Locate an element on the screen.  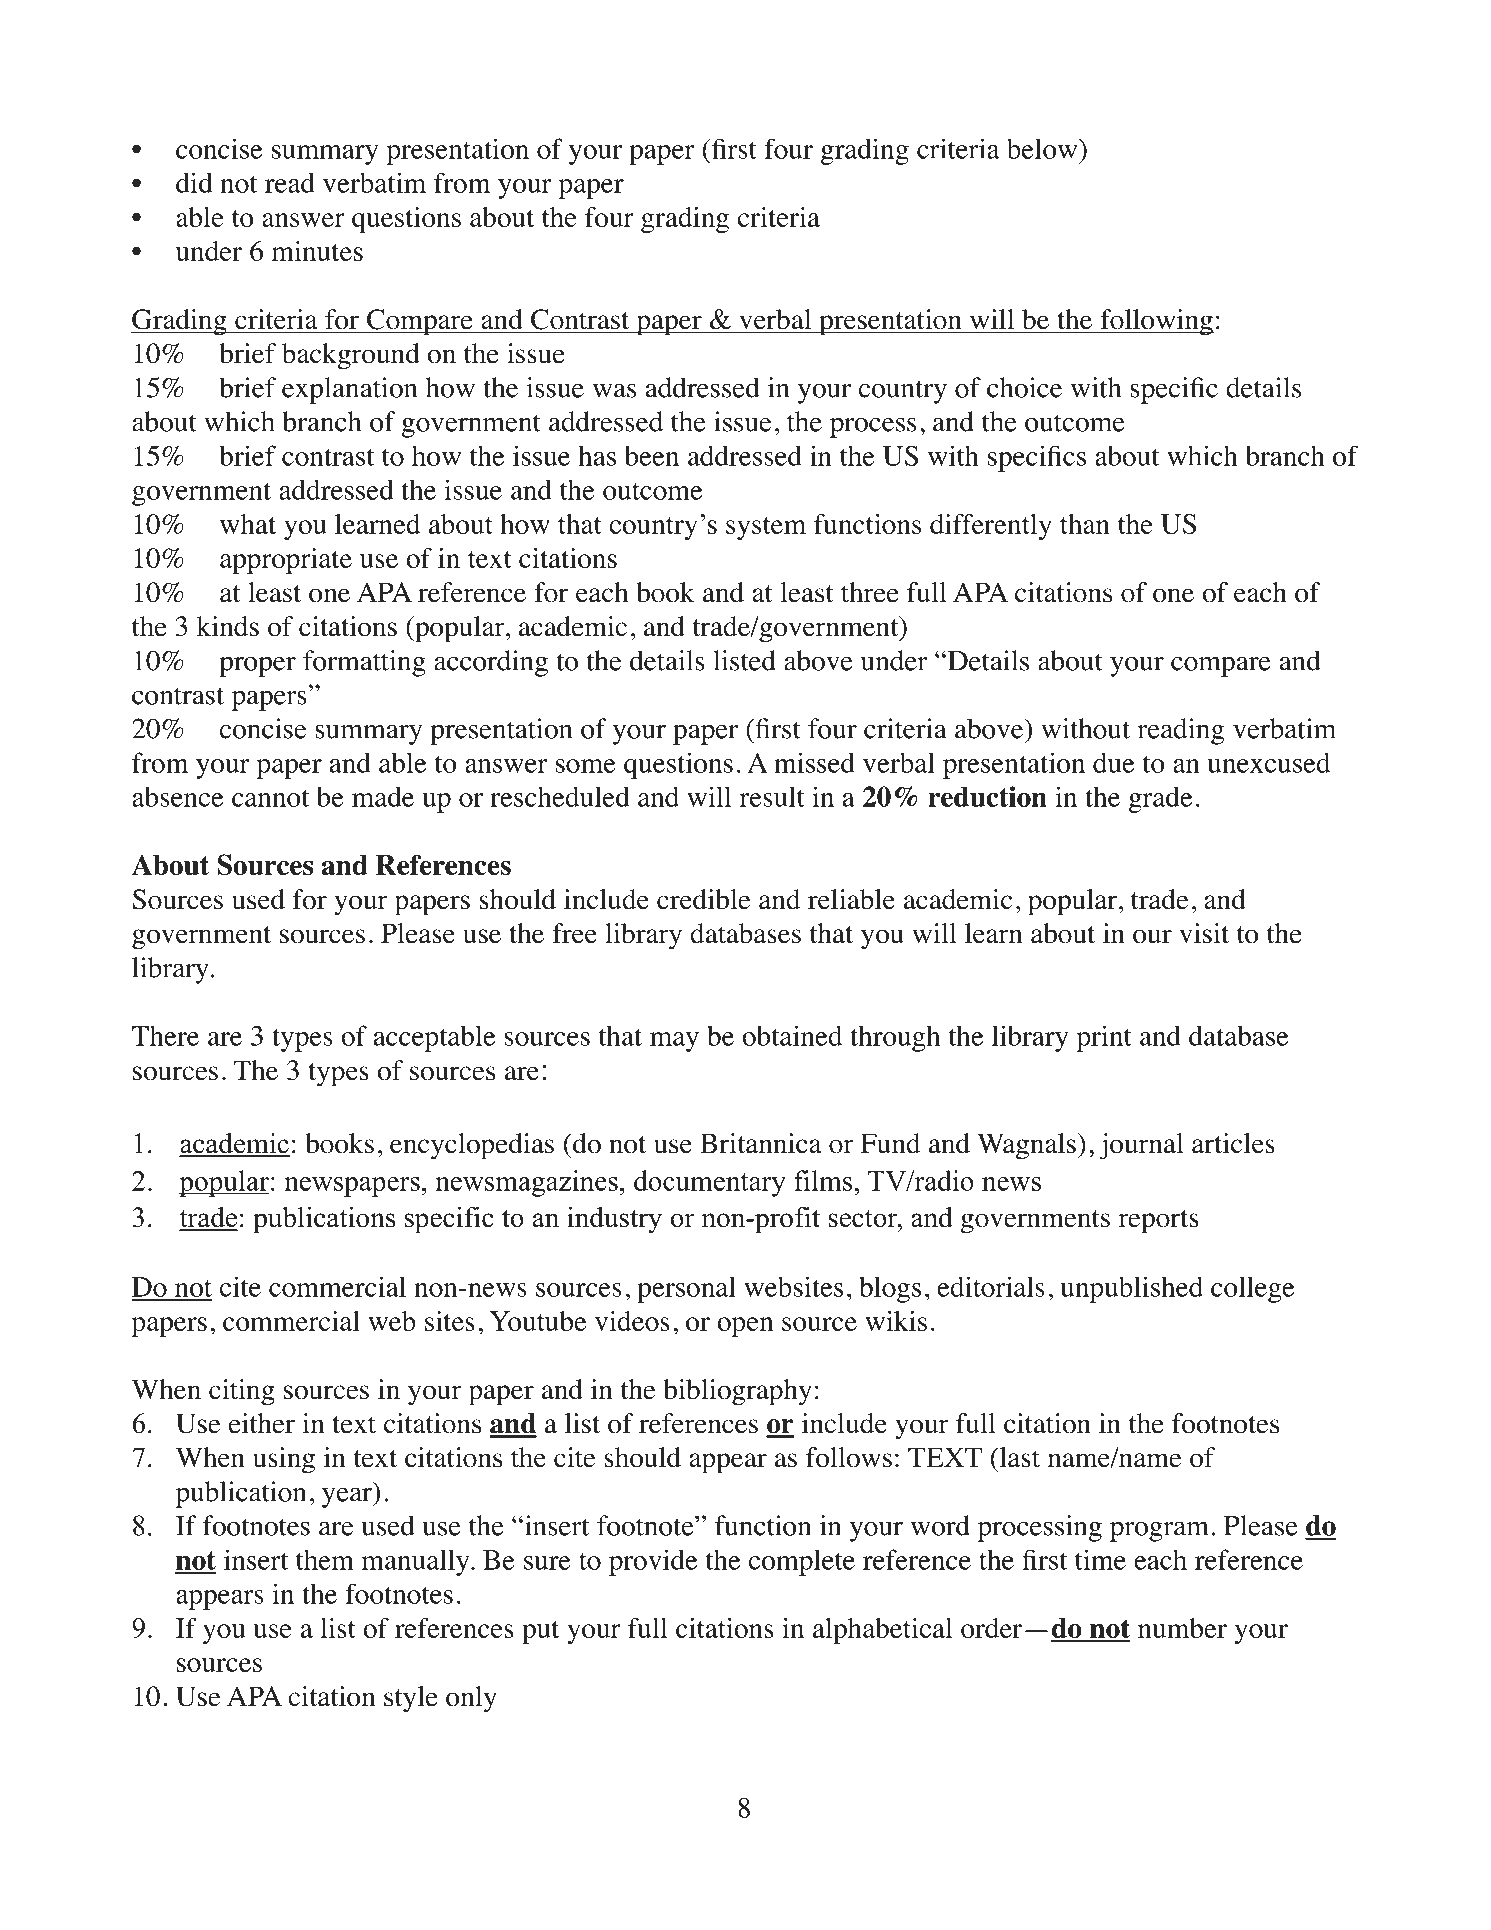
due is located at coordinates (1113, 762).
